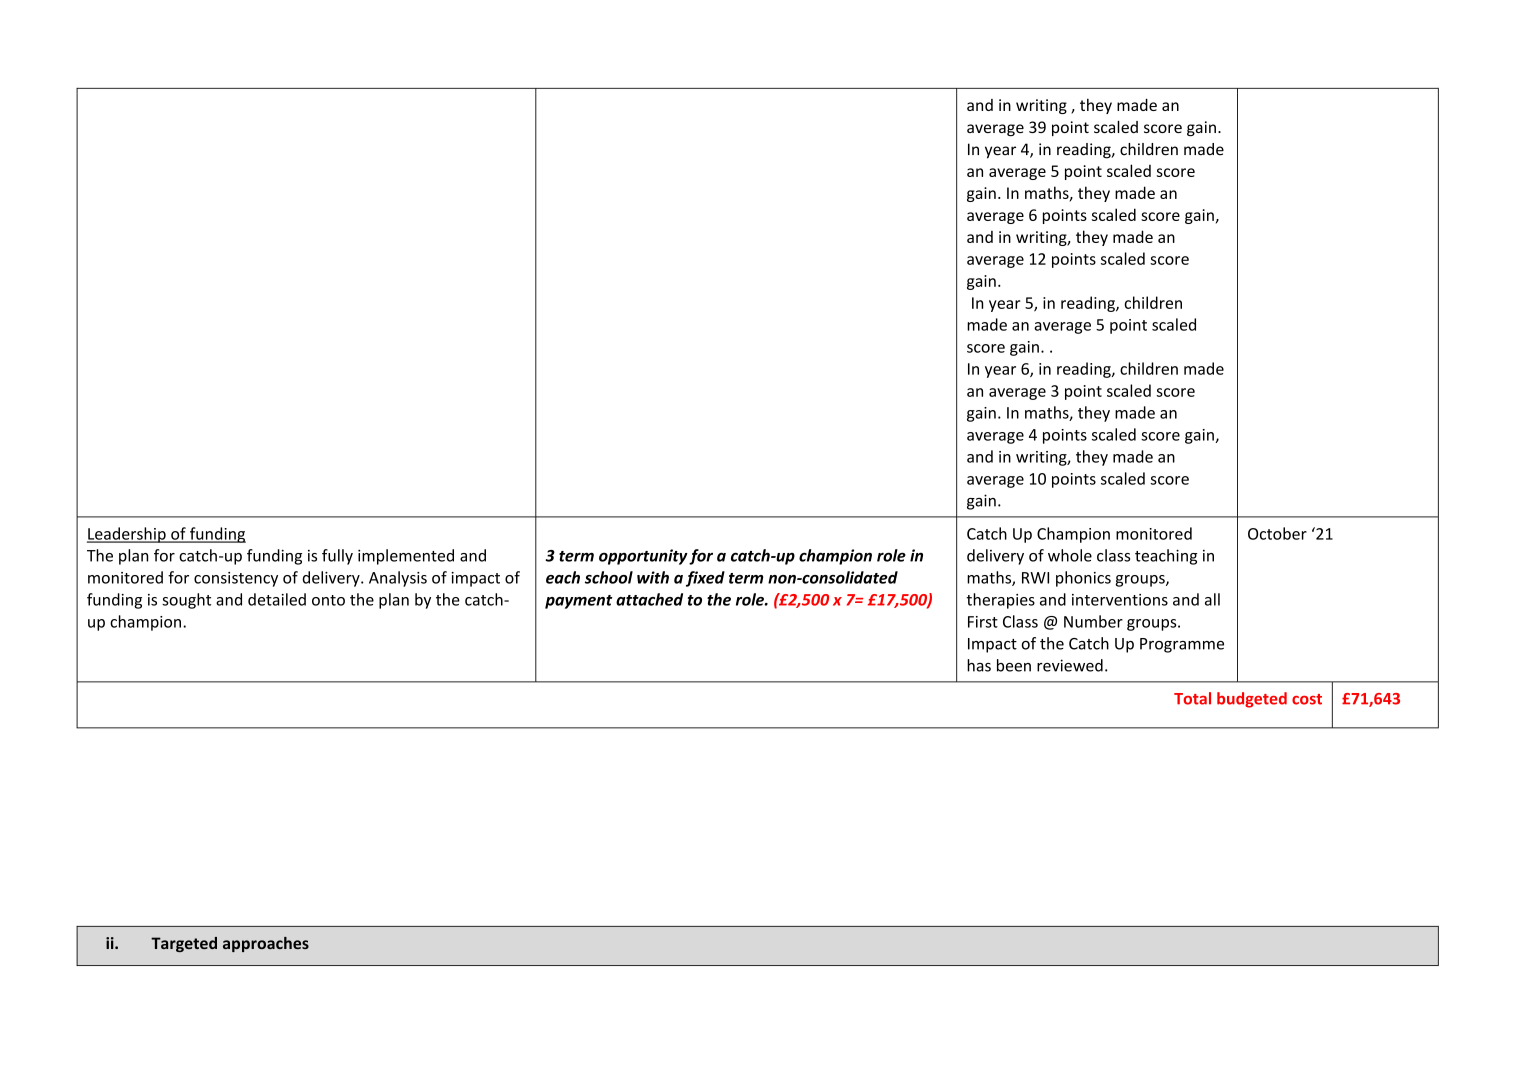 Image resolution: width=1515 pixels, height=1071 pixels. I want to click on attached, so click(649, 599).
